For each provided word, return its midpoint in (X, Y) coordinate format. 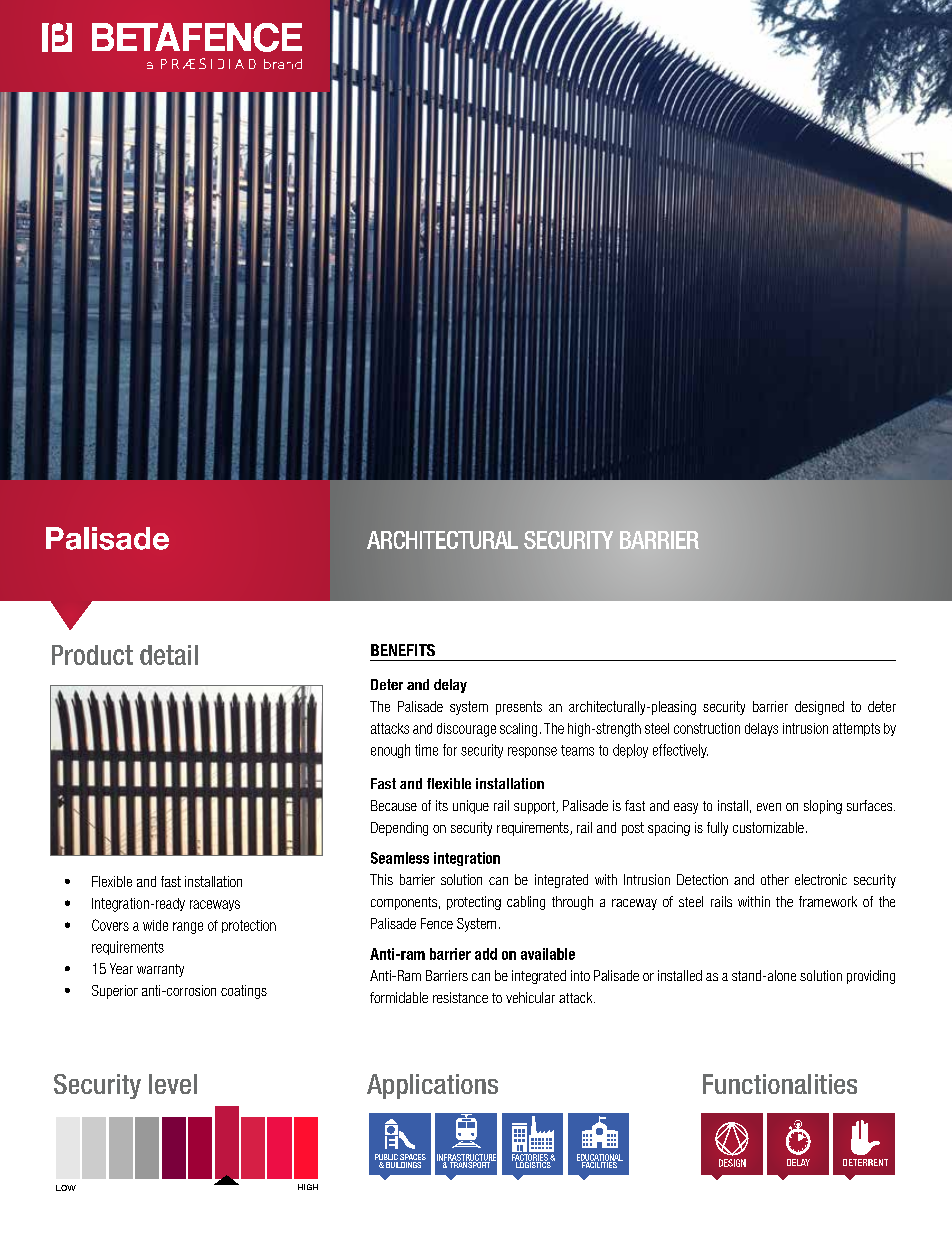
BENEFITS (403, 650)
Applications (432, 1086)
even (769, 807)
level (173, 1084)
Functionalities (780, 1084)
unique (471, 807)
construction (707, 728)
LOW (66, 1188)
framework (828, 901)
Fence (437, 923)
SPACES (413, 1158)
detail (169, 655)
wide (155, 925)
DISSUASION (798, 1162)
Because (394, 805)
